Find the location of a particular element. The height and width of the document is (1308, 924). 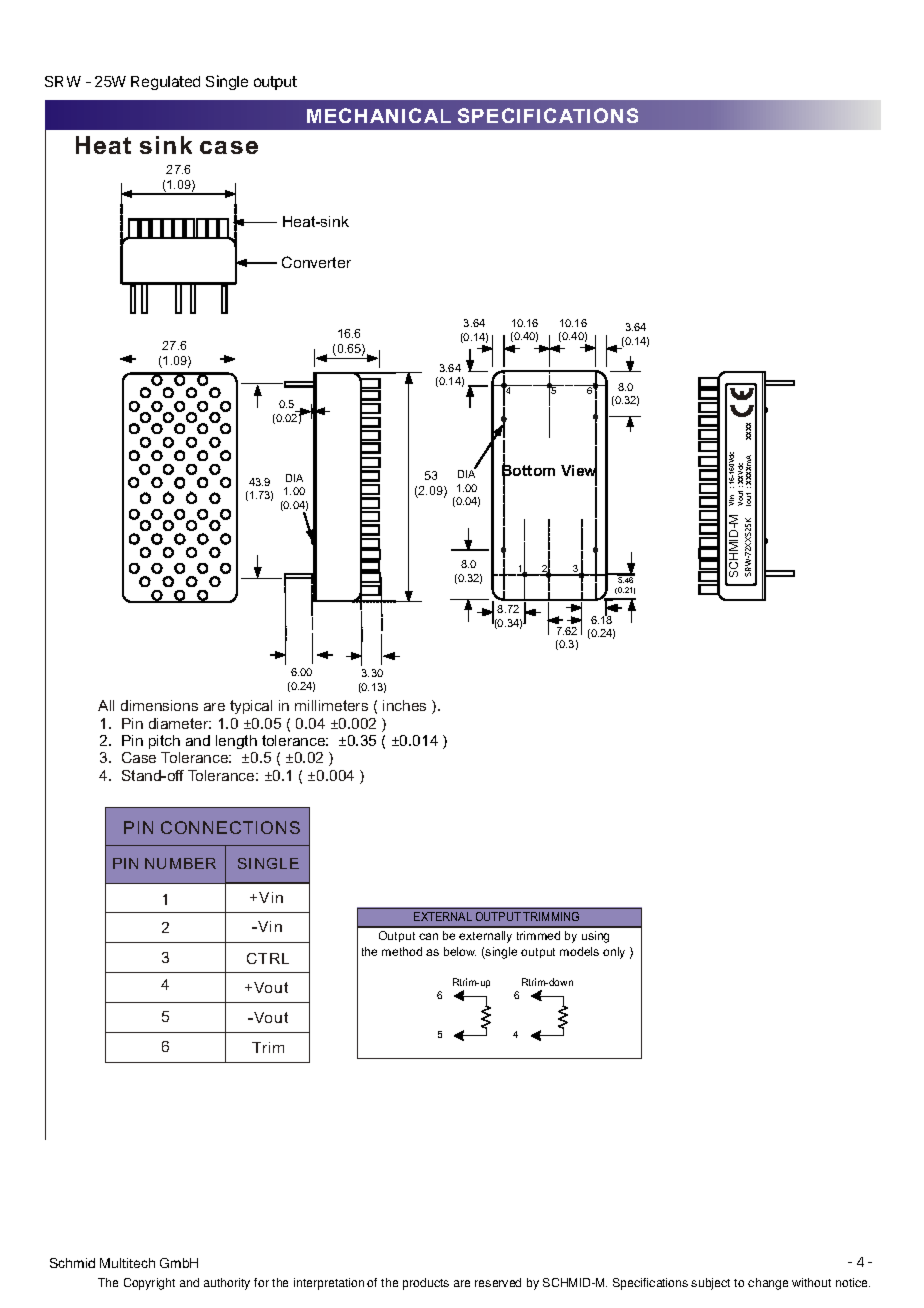

inches is located at coordinates (404, 705).
